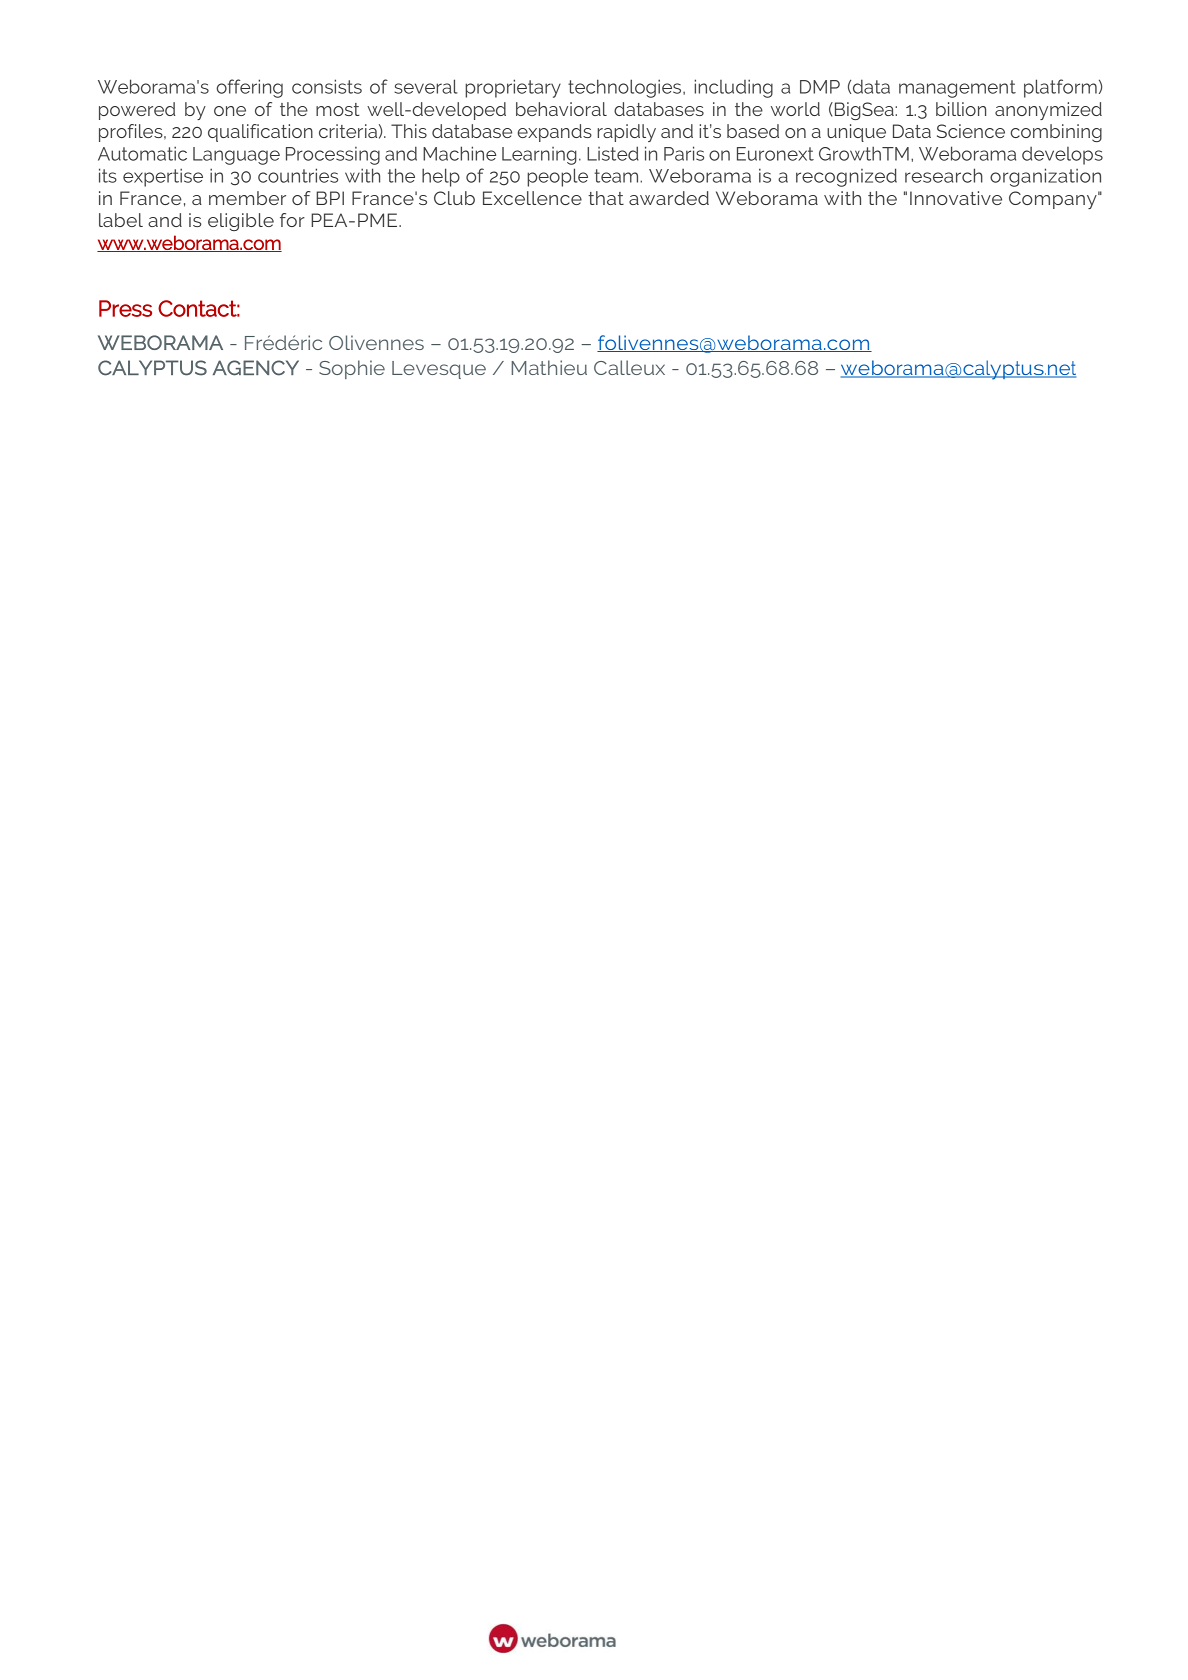 Image resolution: width=1188 pixels, height=1680 pixels. I want to click on technologies, so click(626, 88).
